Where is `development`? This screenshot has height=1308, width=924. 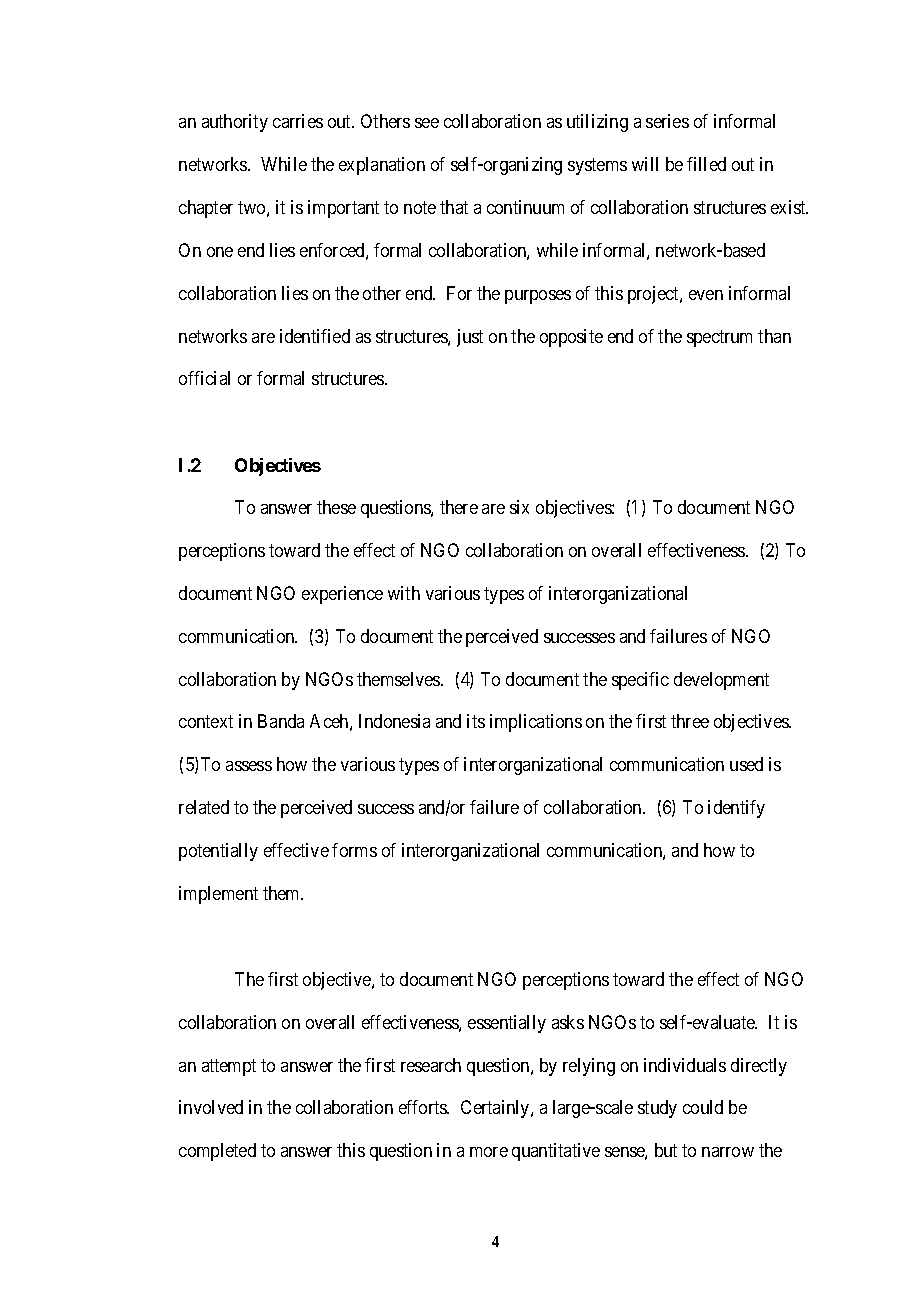
development is located at coordinates (721, 681).
